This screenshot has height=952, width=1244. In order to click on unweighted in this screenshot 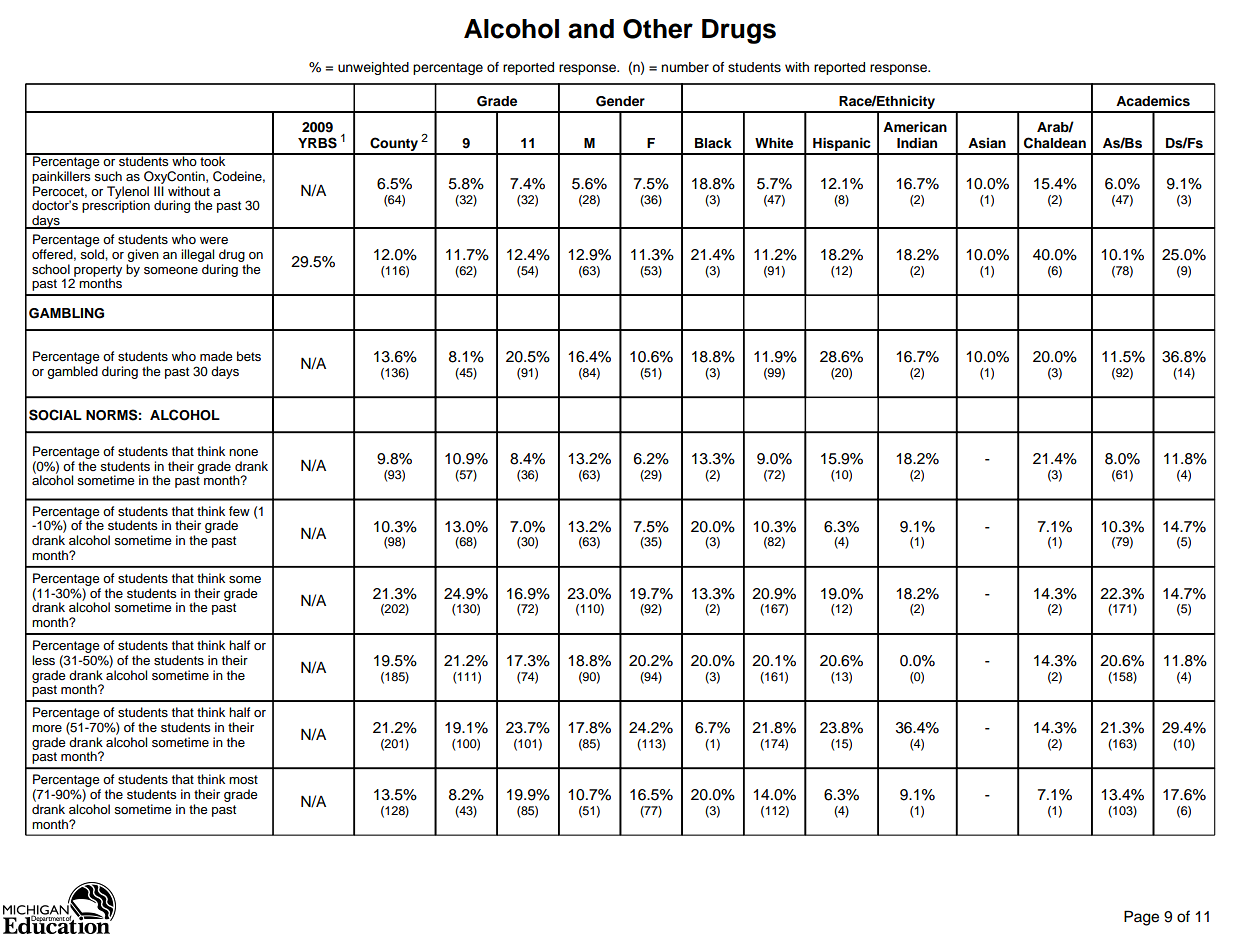, I will do `click(373, 68)`.
